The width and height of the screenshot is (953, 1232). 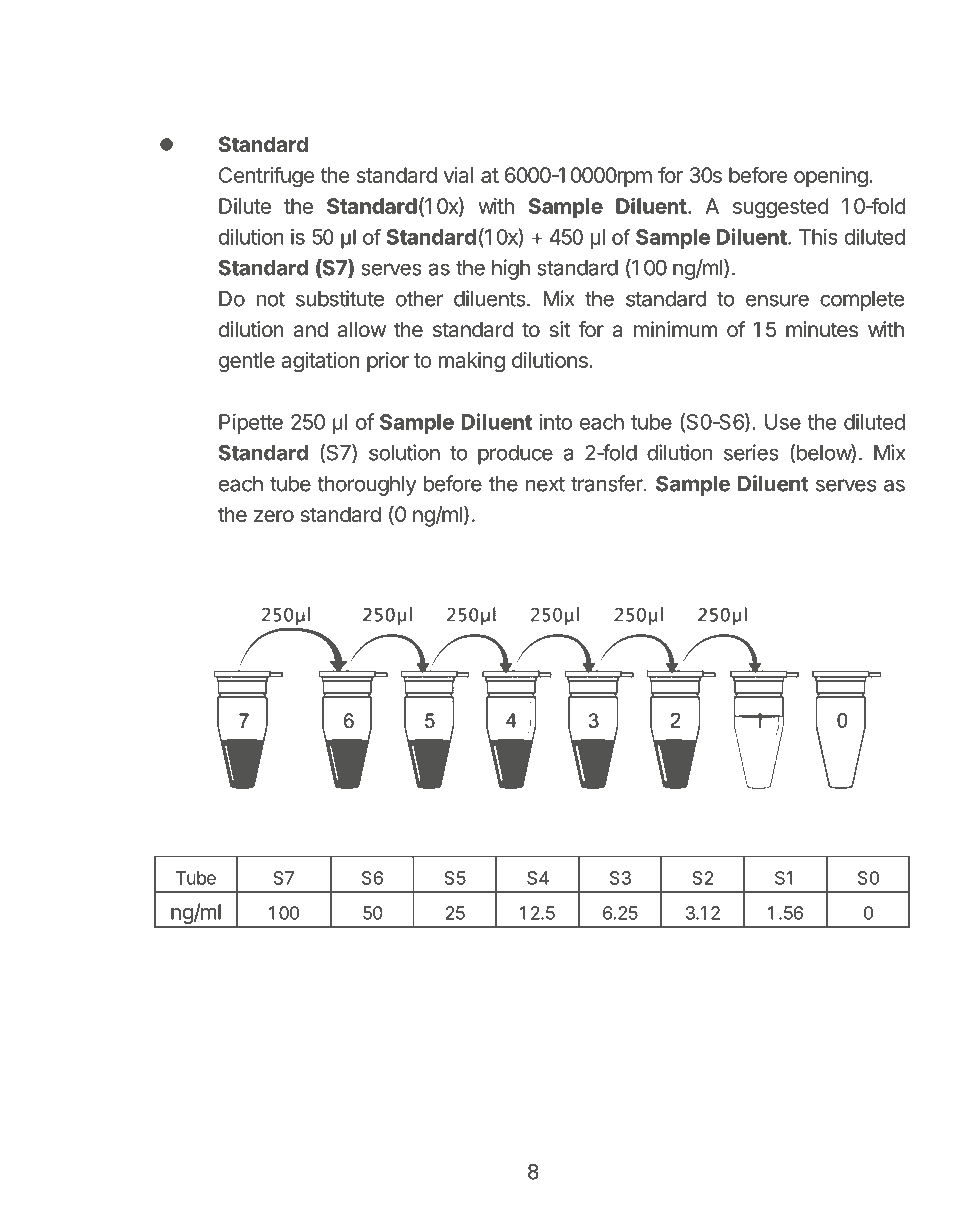 I want to click on high, so click(x=511, y=269).
